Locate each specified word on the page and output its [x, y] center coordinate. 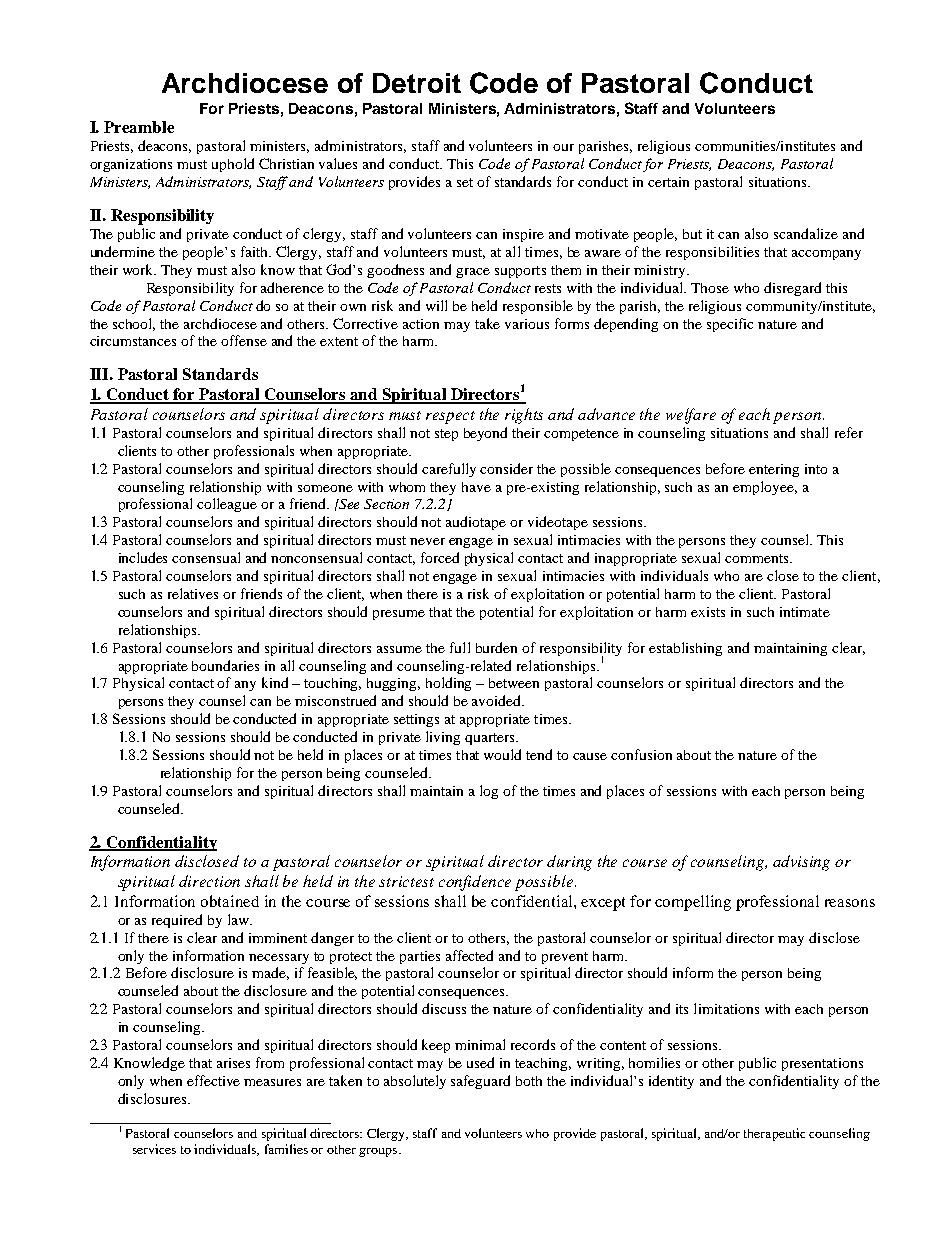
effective [213, 1080]
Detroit [417, 83]
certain [668, 182]
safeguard [480, 1082]
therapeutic [774, 1134]
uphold [233, 165]
